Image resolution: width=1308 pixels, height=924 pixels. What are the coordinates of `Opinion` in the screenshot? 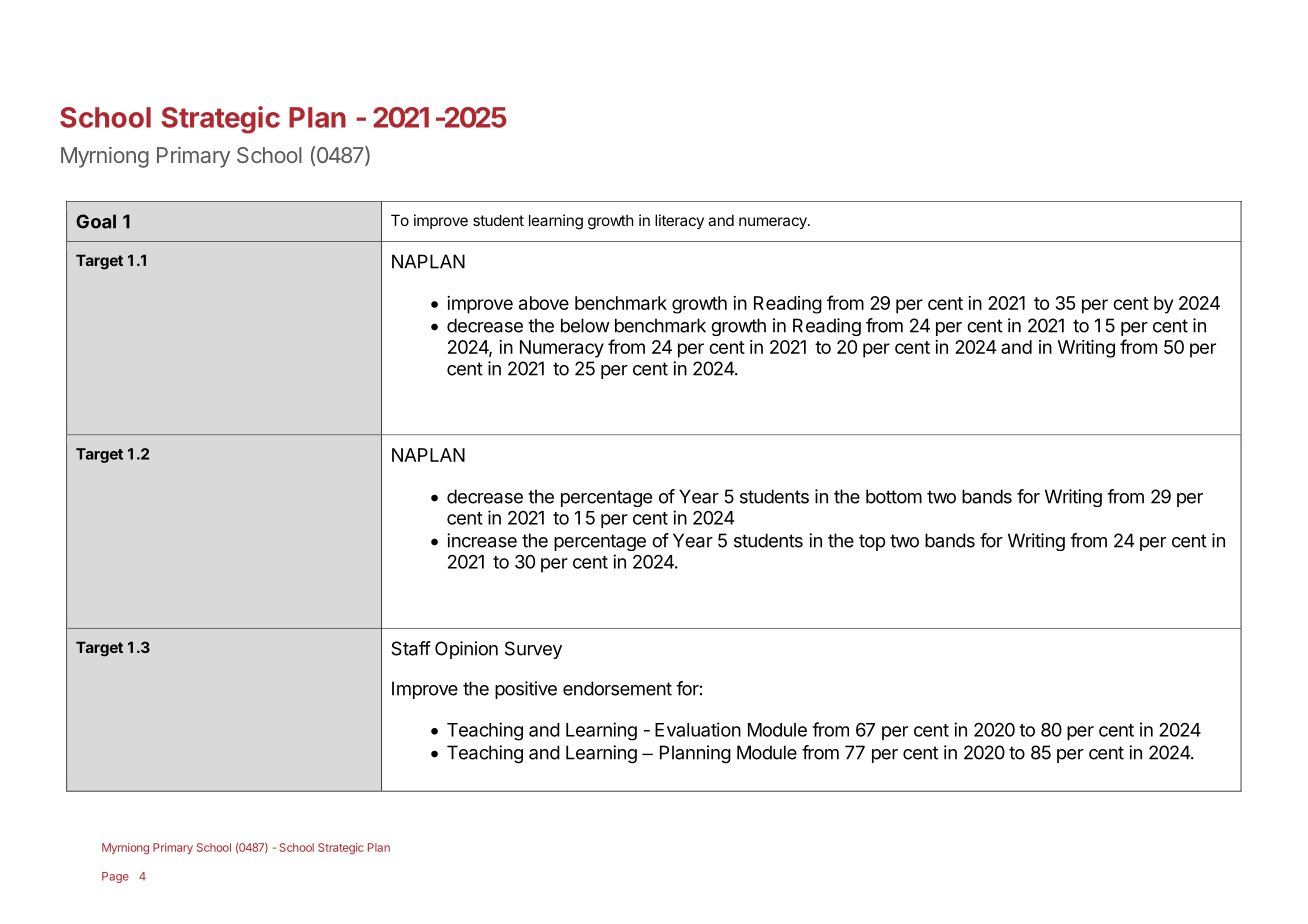 It's located at (466, 650).
